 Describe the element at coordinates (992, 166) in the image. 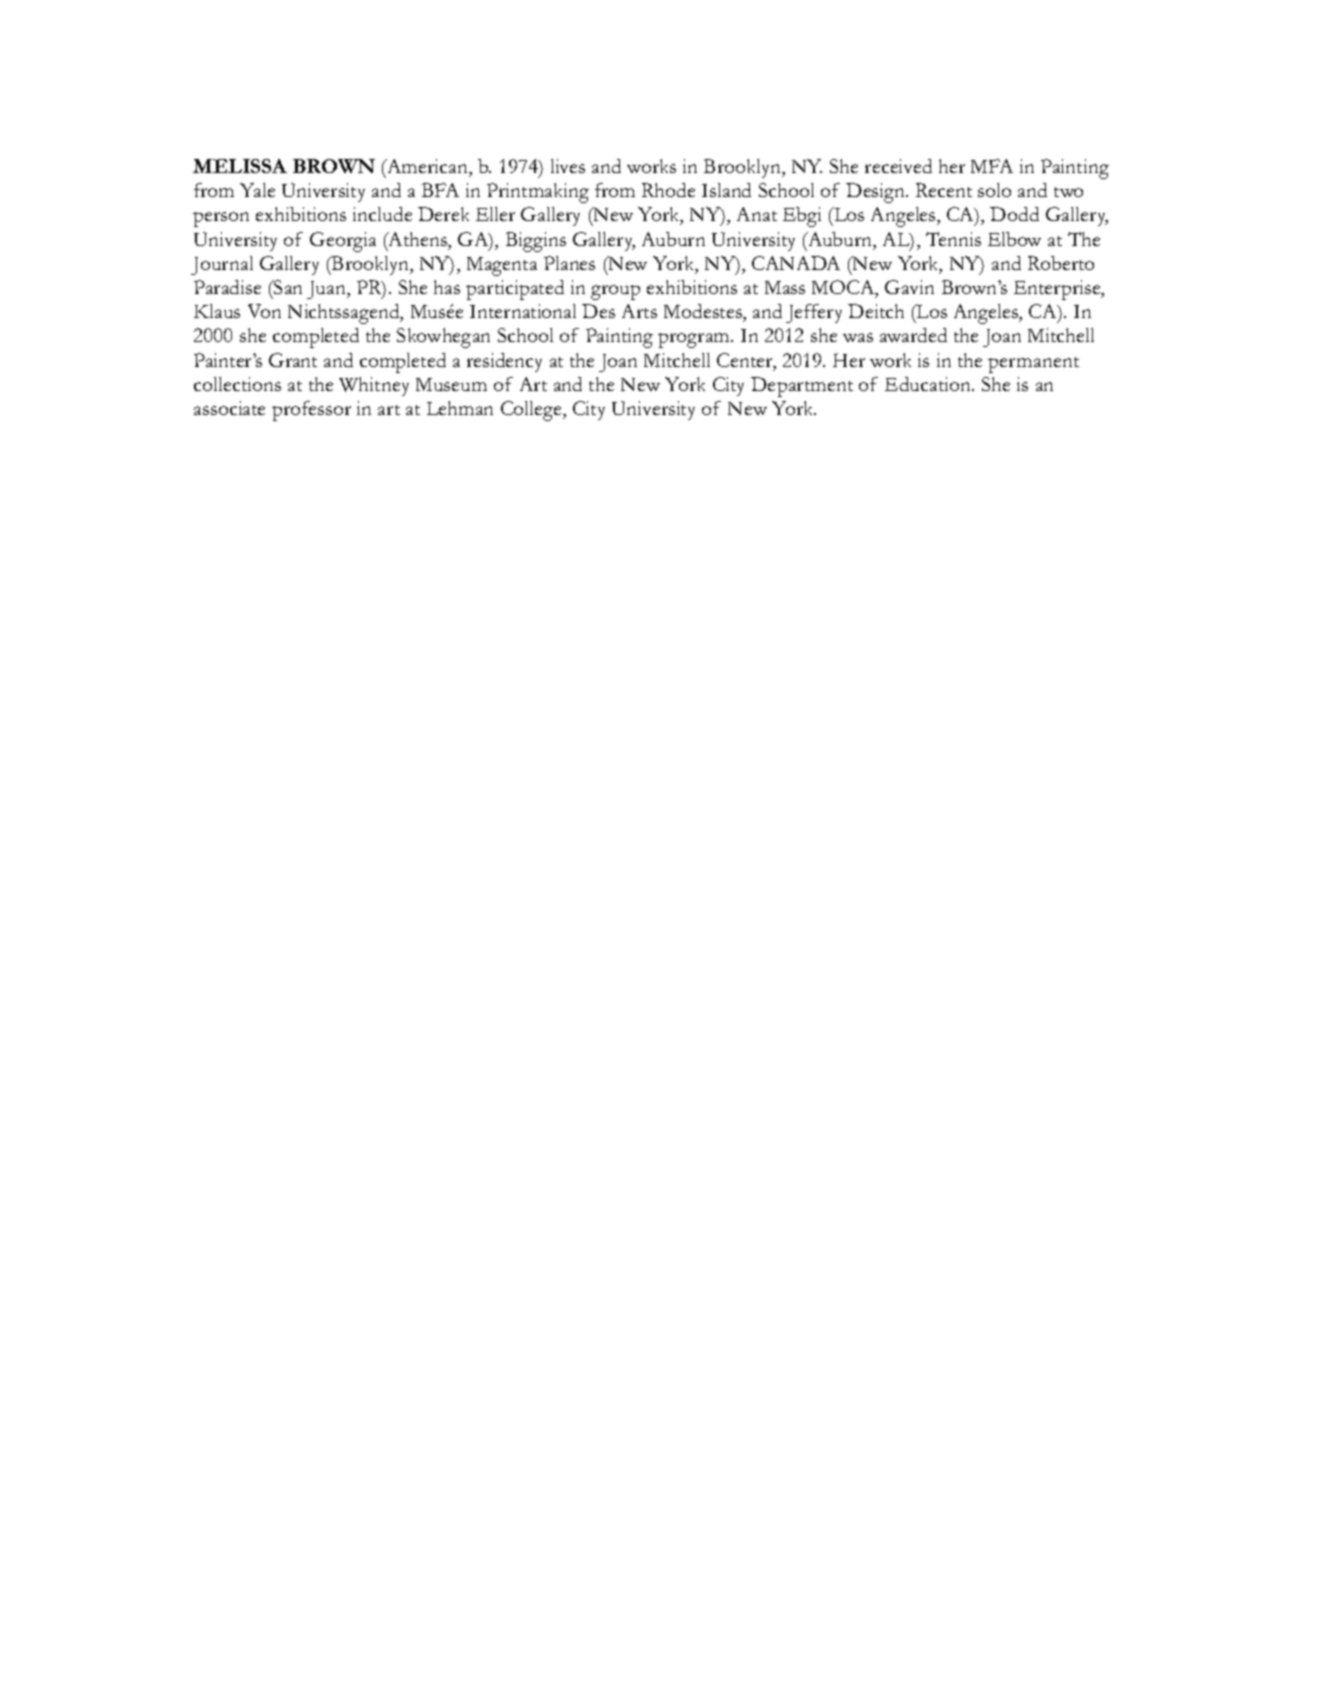

I see `MFA` at that location.
